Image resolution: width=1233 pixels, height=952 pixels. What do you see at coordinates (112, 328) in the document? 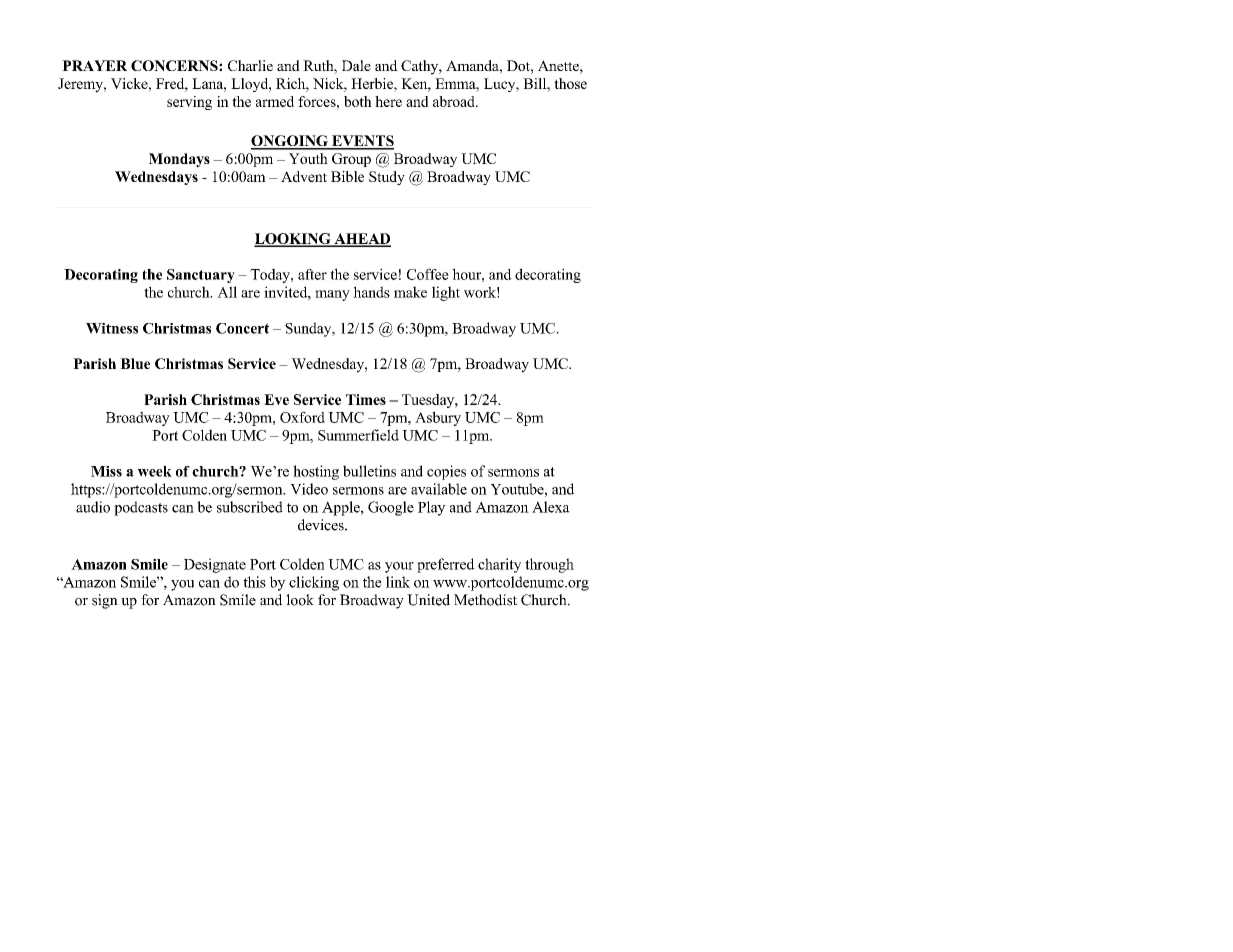
I see `Witness` at bounding box center [112, 328].
